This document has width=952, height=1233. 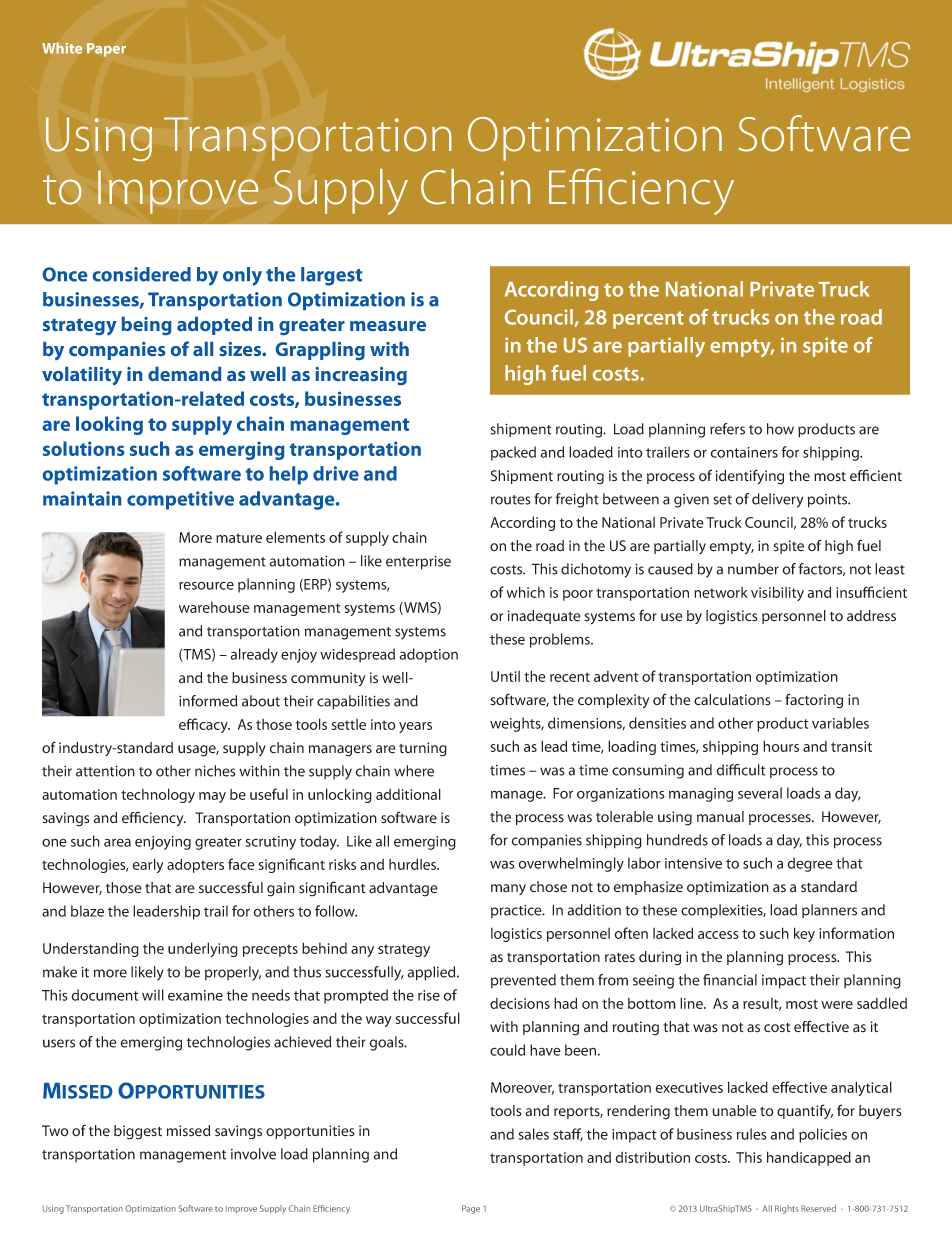 I want to click on biggest, so click(x=138, y=1132).
